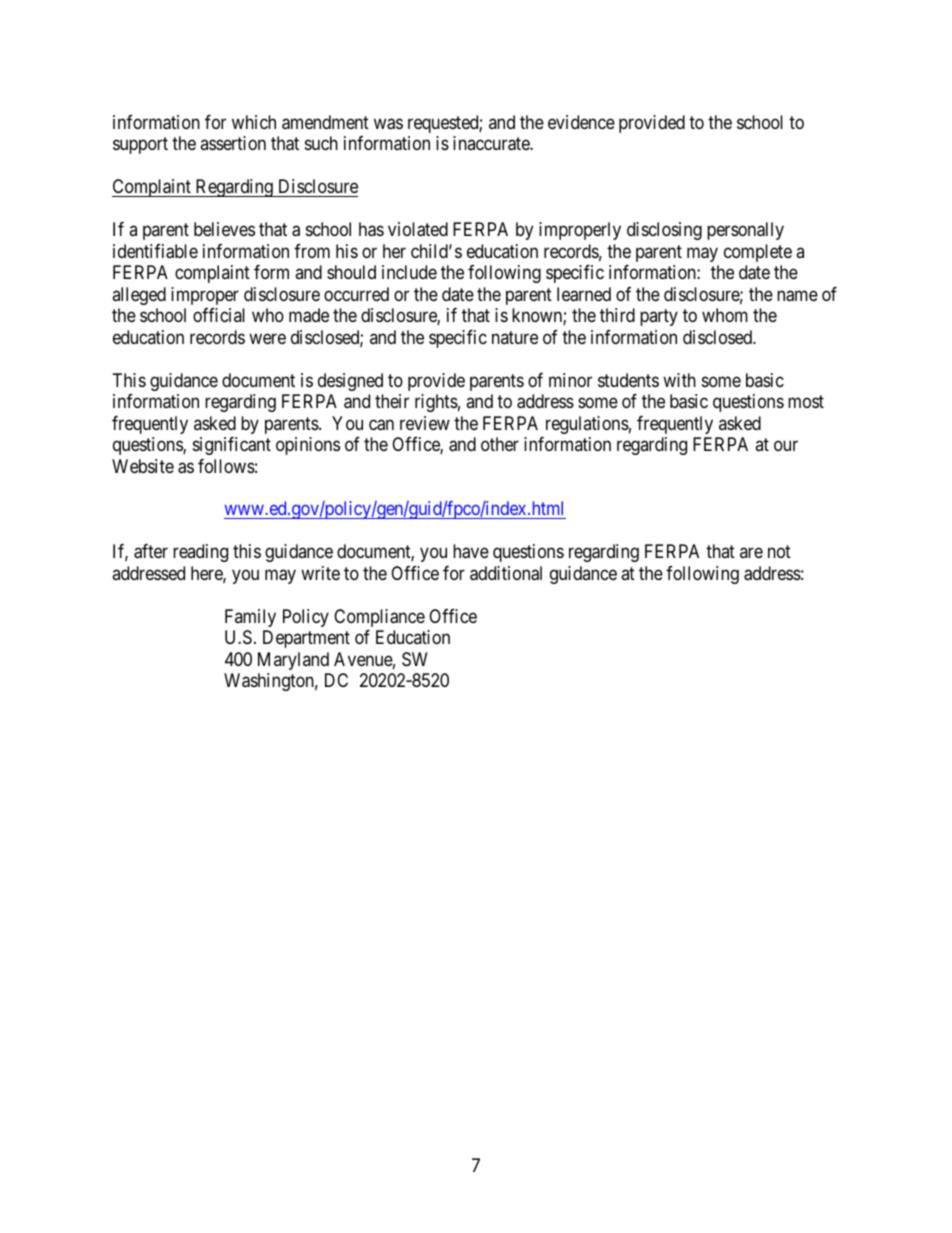 The image size is (952, 1233). I want to click on Compliance, so click(379, 618).
